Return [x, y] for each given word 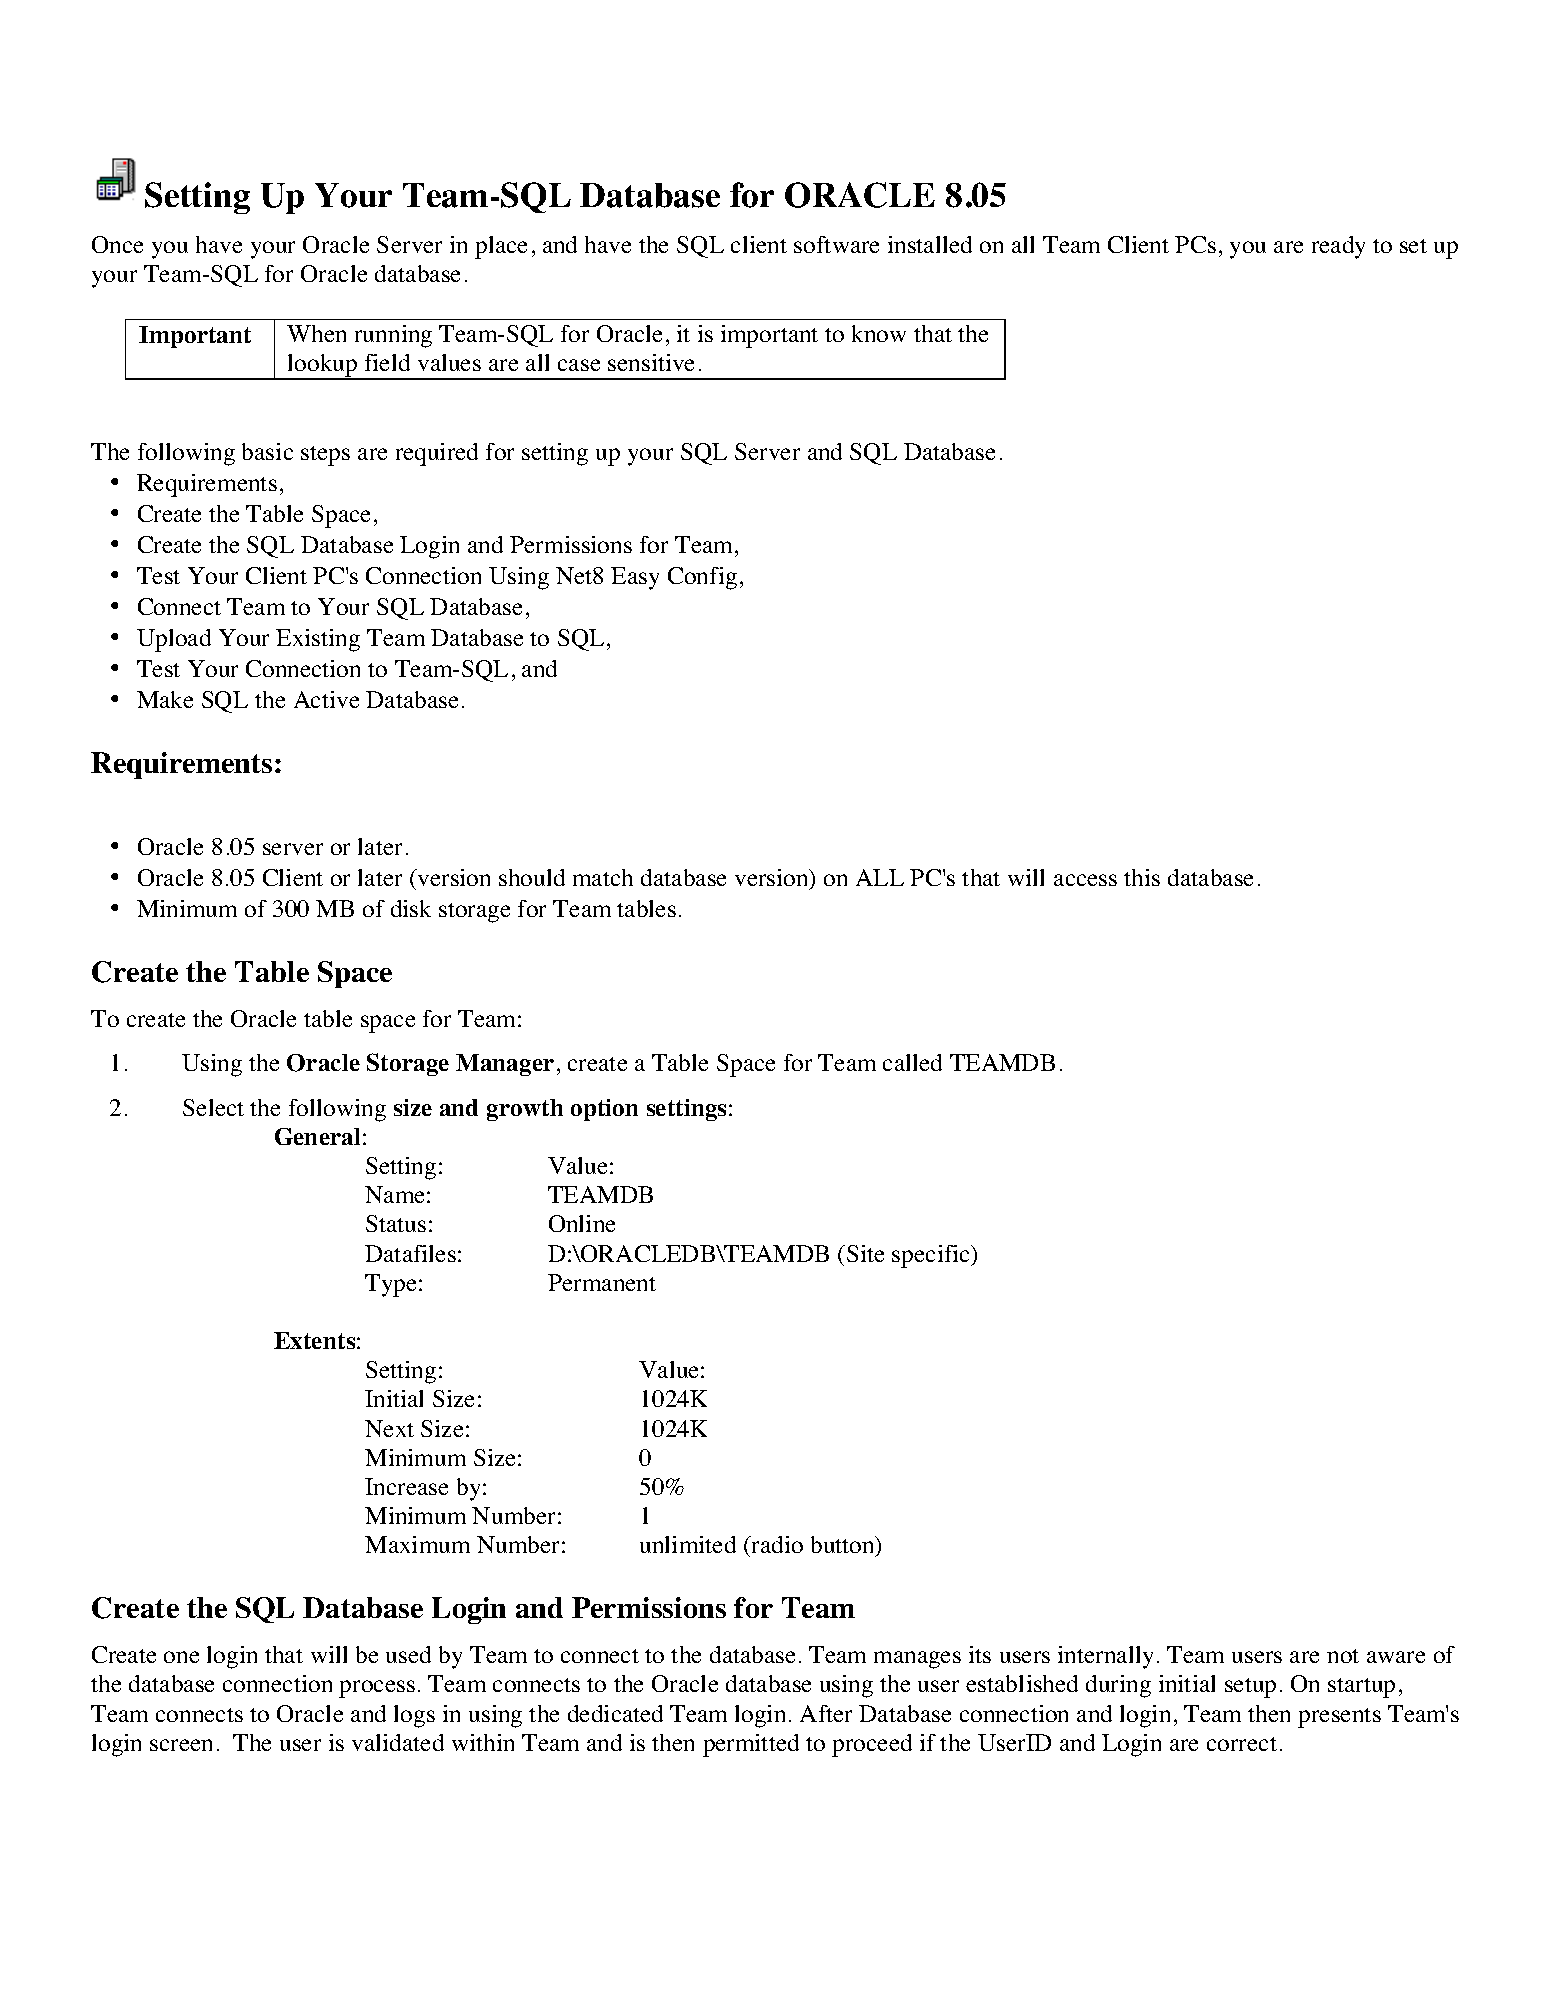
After [826, 1713]
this [1142, 877]
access [1085, 880]
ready [1338, 247]
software [836, 244]
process [377, 1689]
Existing [318, 640]
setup [1250, 1688]
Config [702, 578]
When [316, 333]
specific [932, 1256]
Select [213, 1107]
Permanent [602, 1282]
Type [390, 1285]
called [912, 1062]
